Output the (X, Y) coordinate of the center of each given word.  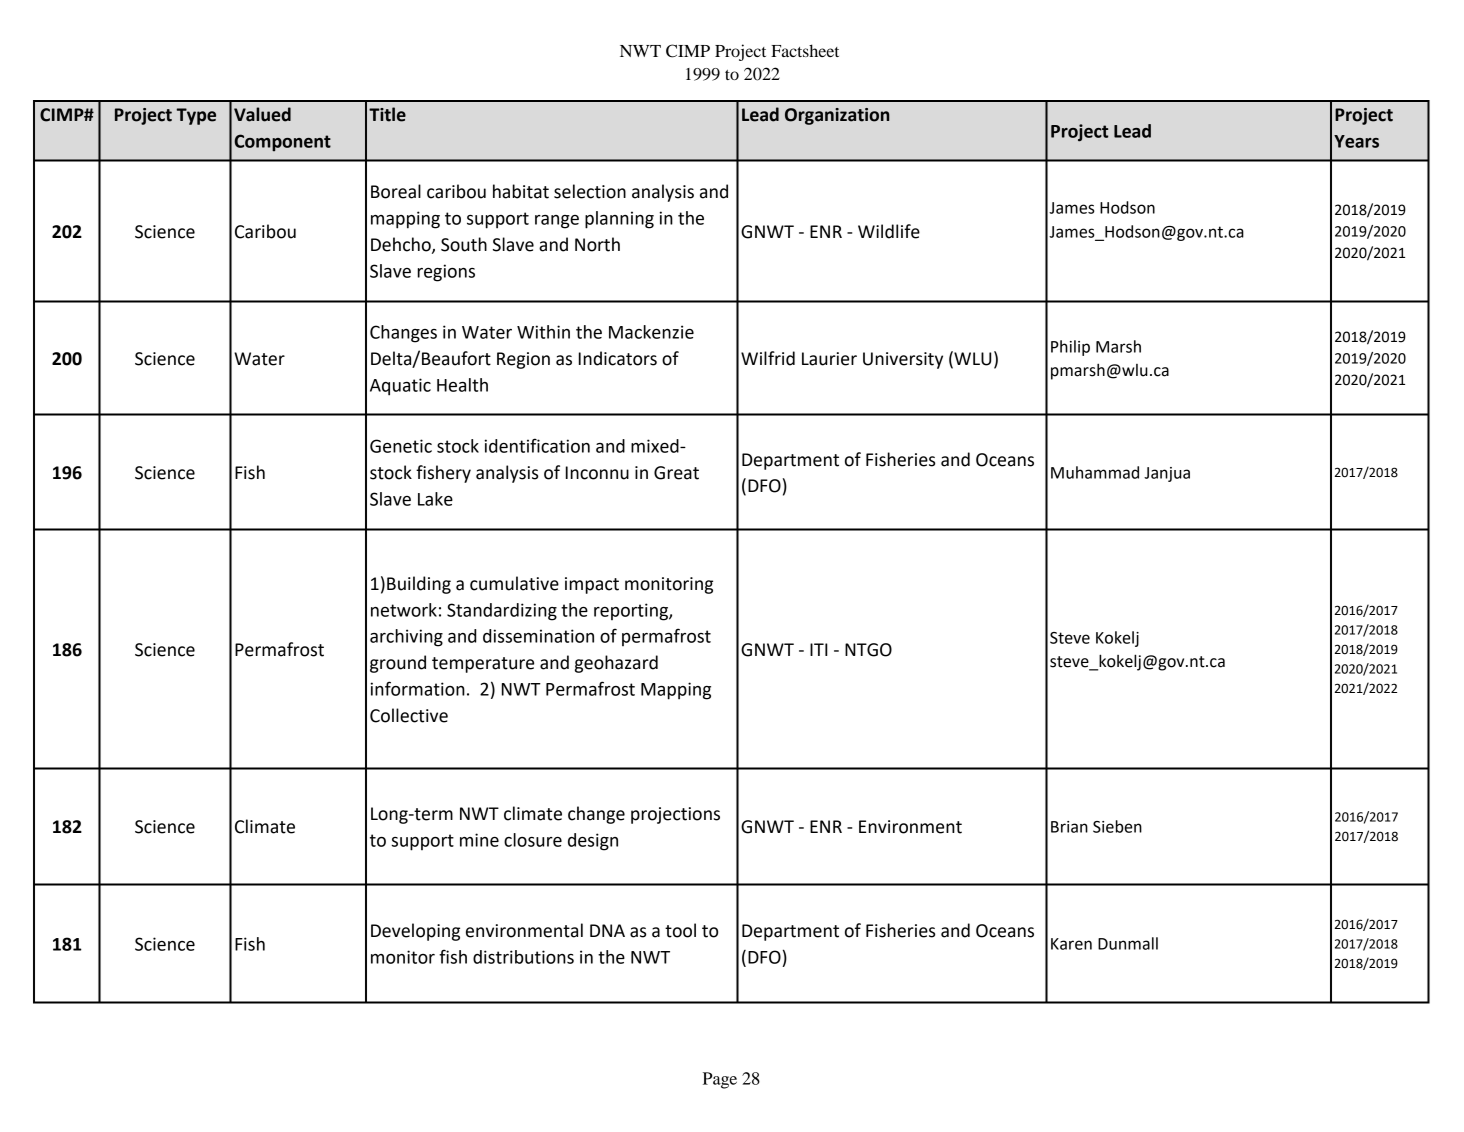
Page (720, 1080)
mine (479, 840)
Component (282, 143)
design (593, 842)
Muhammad (1095, 472)
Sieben (1117, 826)
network (404, 610)
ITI (819, 649)
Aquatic (400, 387)
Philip (1070, 348)
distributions (523, 957)
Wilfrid (768, 358)
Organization (837, 116)
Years (1356, 141)
